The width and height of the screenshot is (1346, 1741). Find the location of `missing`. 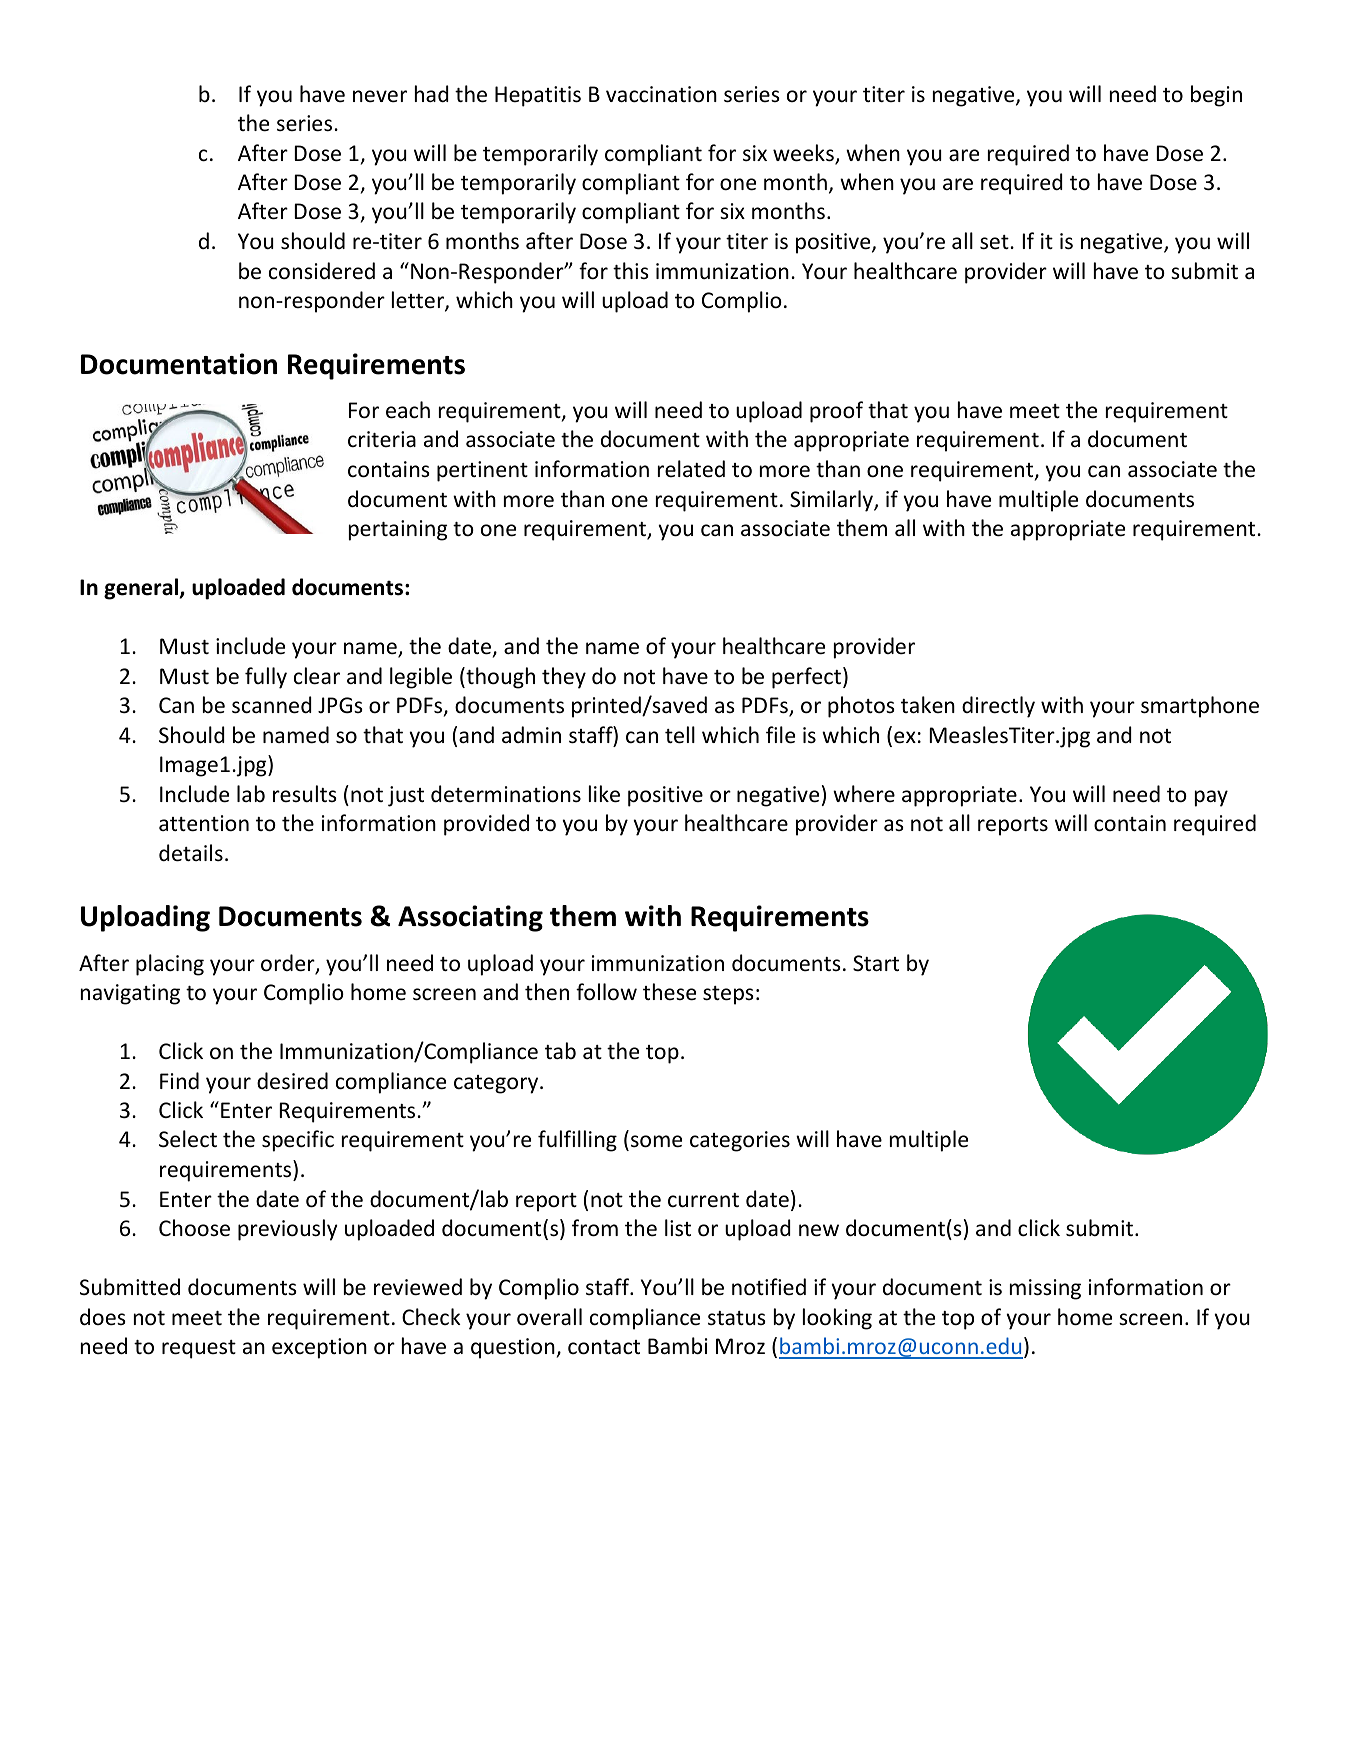

missing is located at coordinates (1045, 1289).
